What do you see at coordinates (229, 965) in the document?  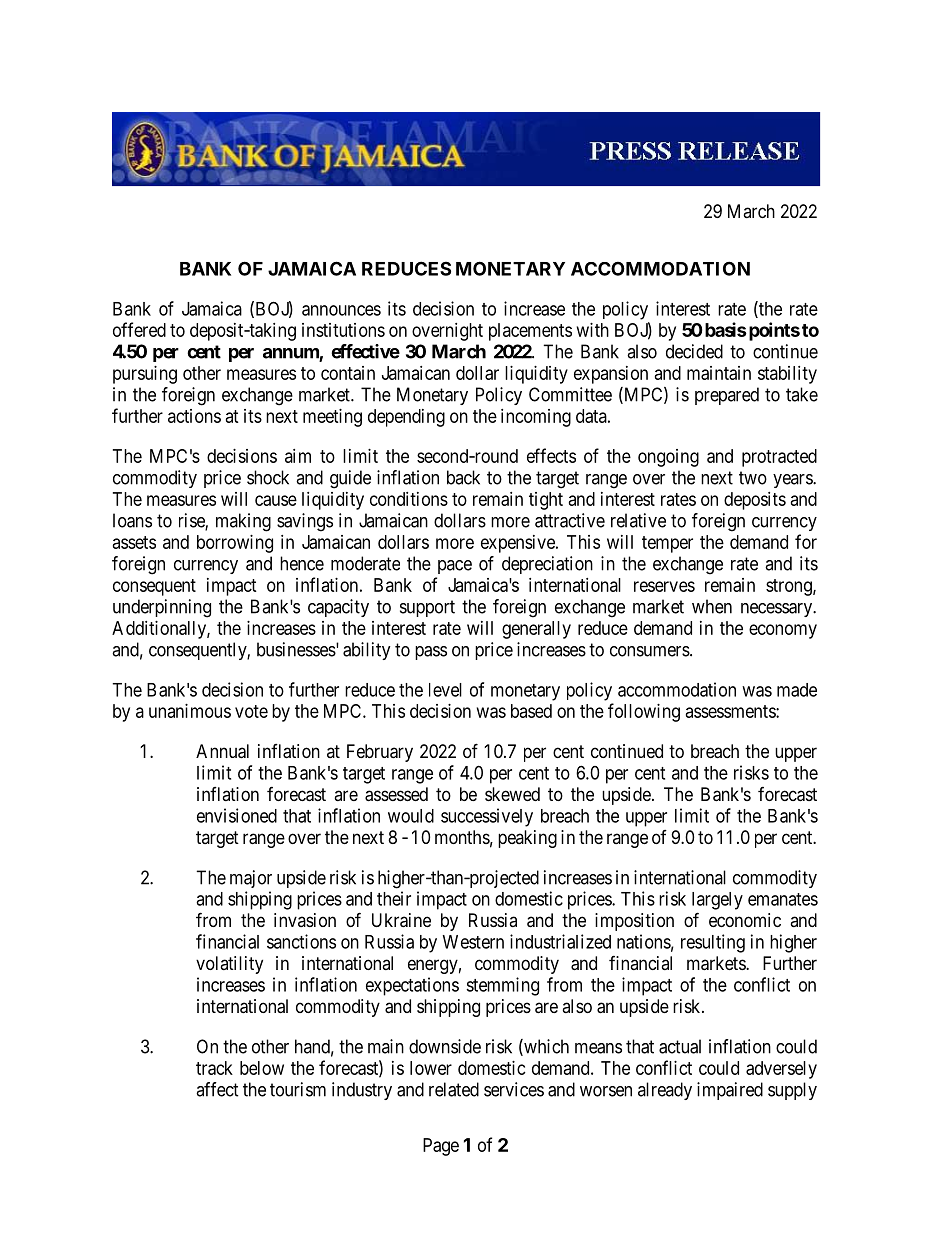 I see `volatility` at bounding box center [229, 965].
